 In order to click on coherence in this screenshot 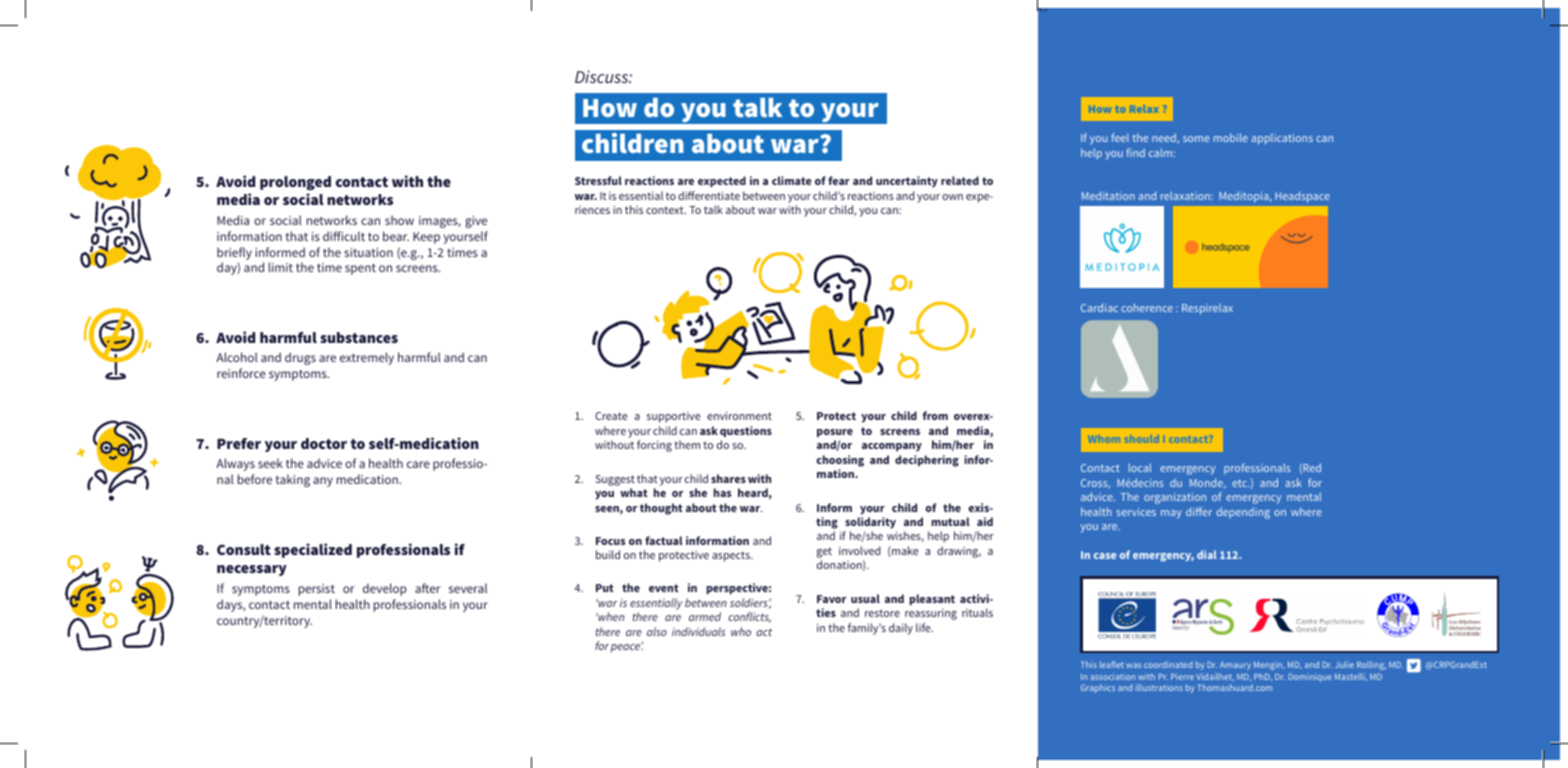, I will do `click(1147, 307)`.
